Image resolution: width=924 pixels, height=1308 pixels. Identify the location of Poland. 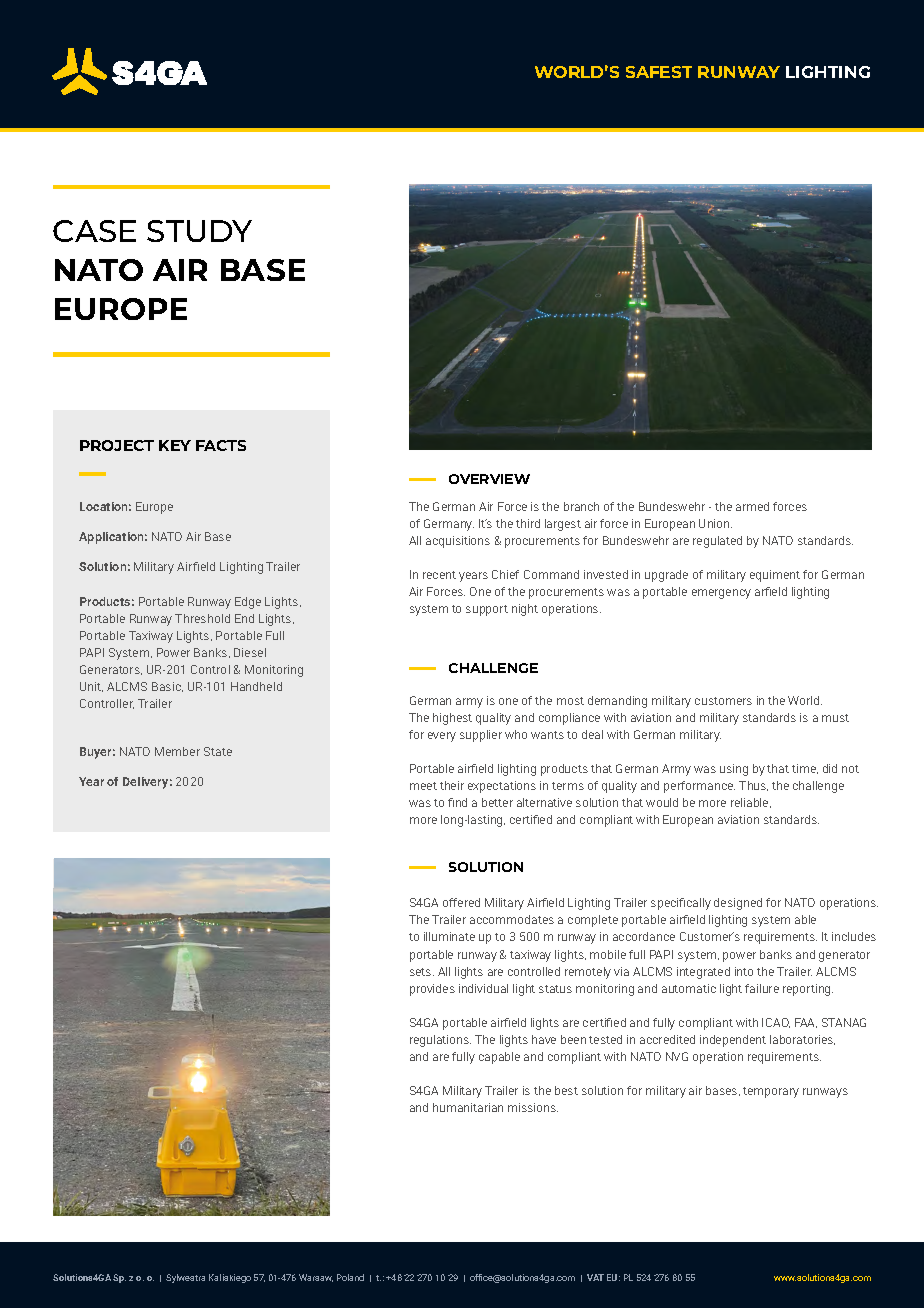
(350, 1277).
